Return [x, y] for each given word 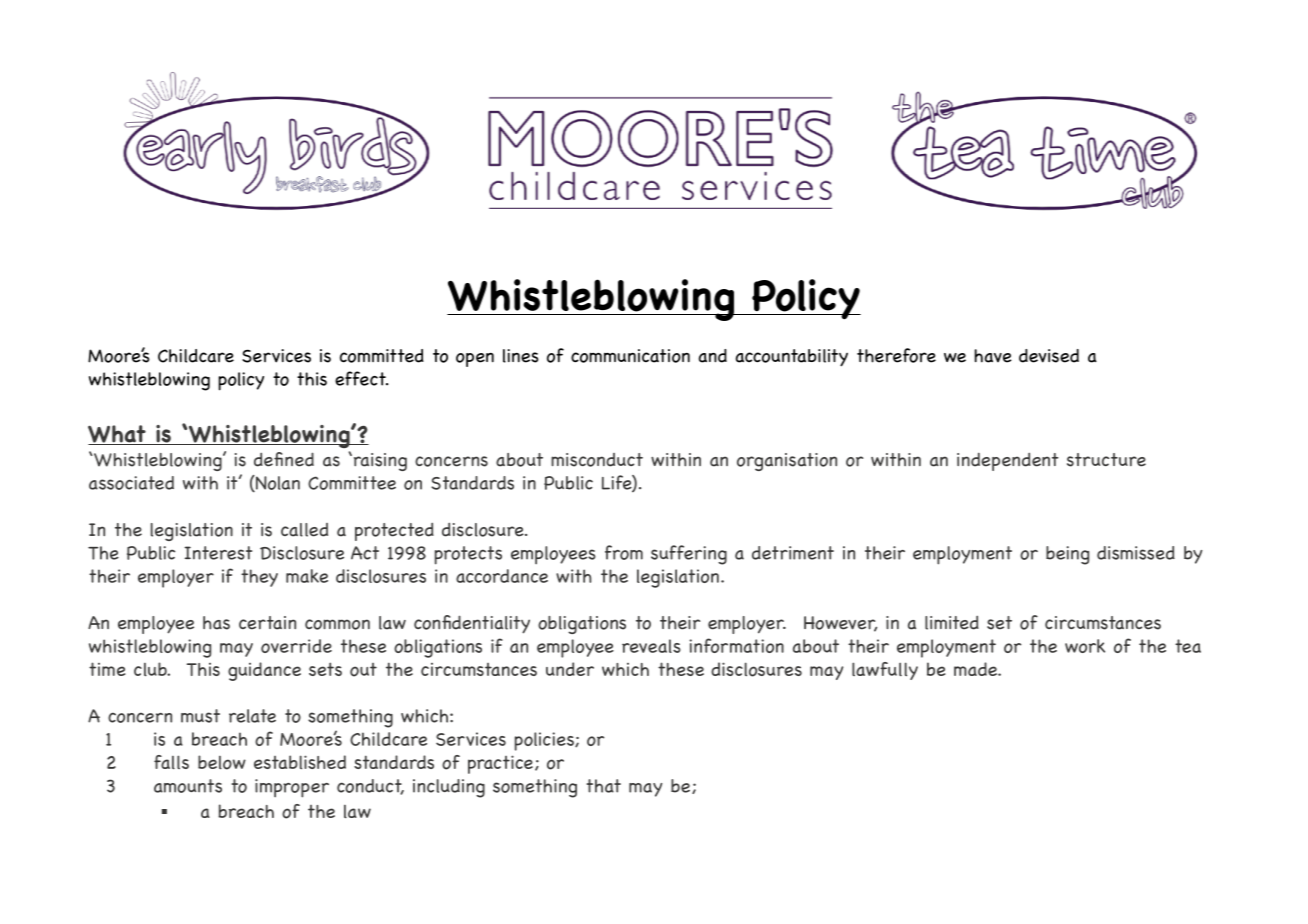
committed [382, 356]
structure [1106, 460]
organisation [787, 462]
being [1067, 555]
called [304, 530]
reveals [651, 646]
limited [952, 622]
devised [1049, 356]
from [624, 552]
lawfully [885, 671]
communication [630, 356]
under [570, 669]
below [222, 762]
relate [252, 716]
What [118, 435]
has [216, 623]
